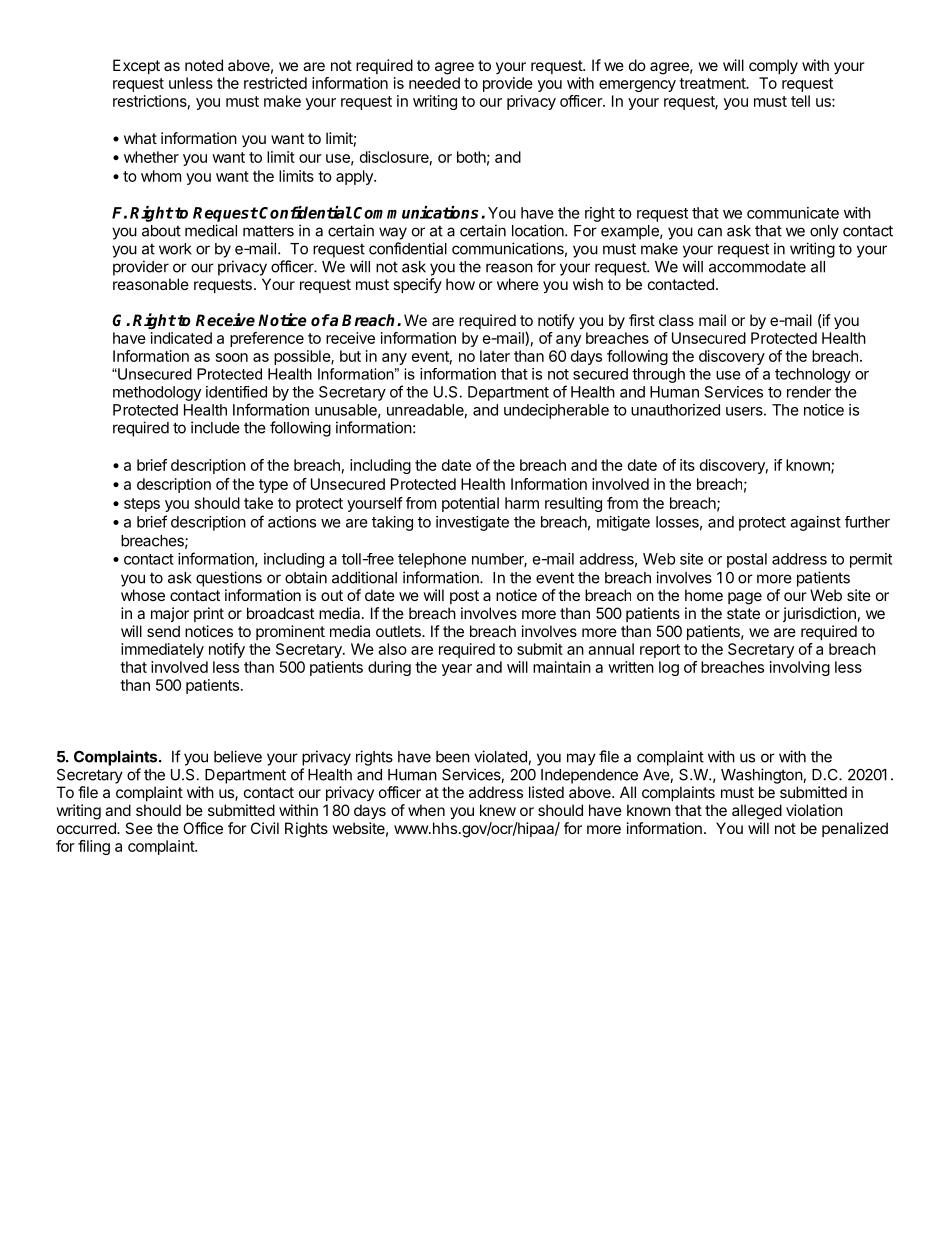 This screenshot has height=1233, width=952. Describe the element at coordinates (800, 101) in the screenshot. I see `tell` at that location.
